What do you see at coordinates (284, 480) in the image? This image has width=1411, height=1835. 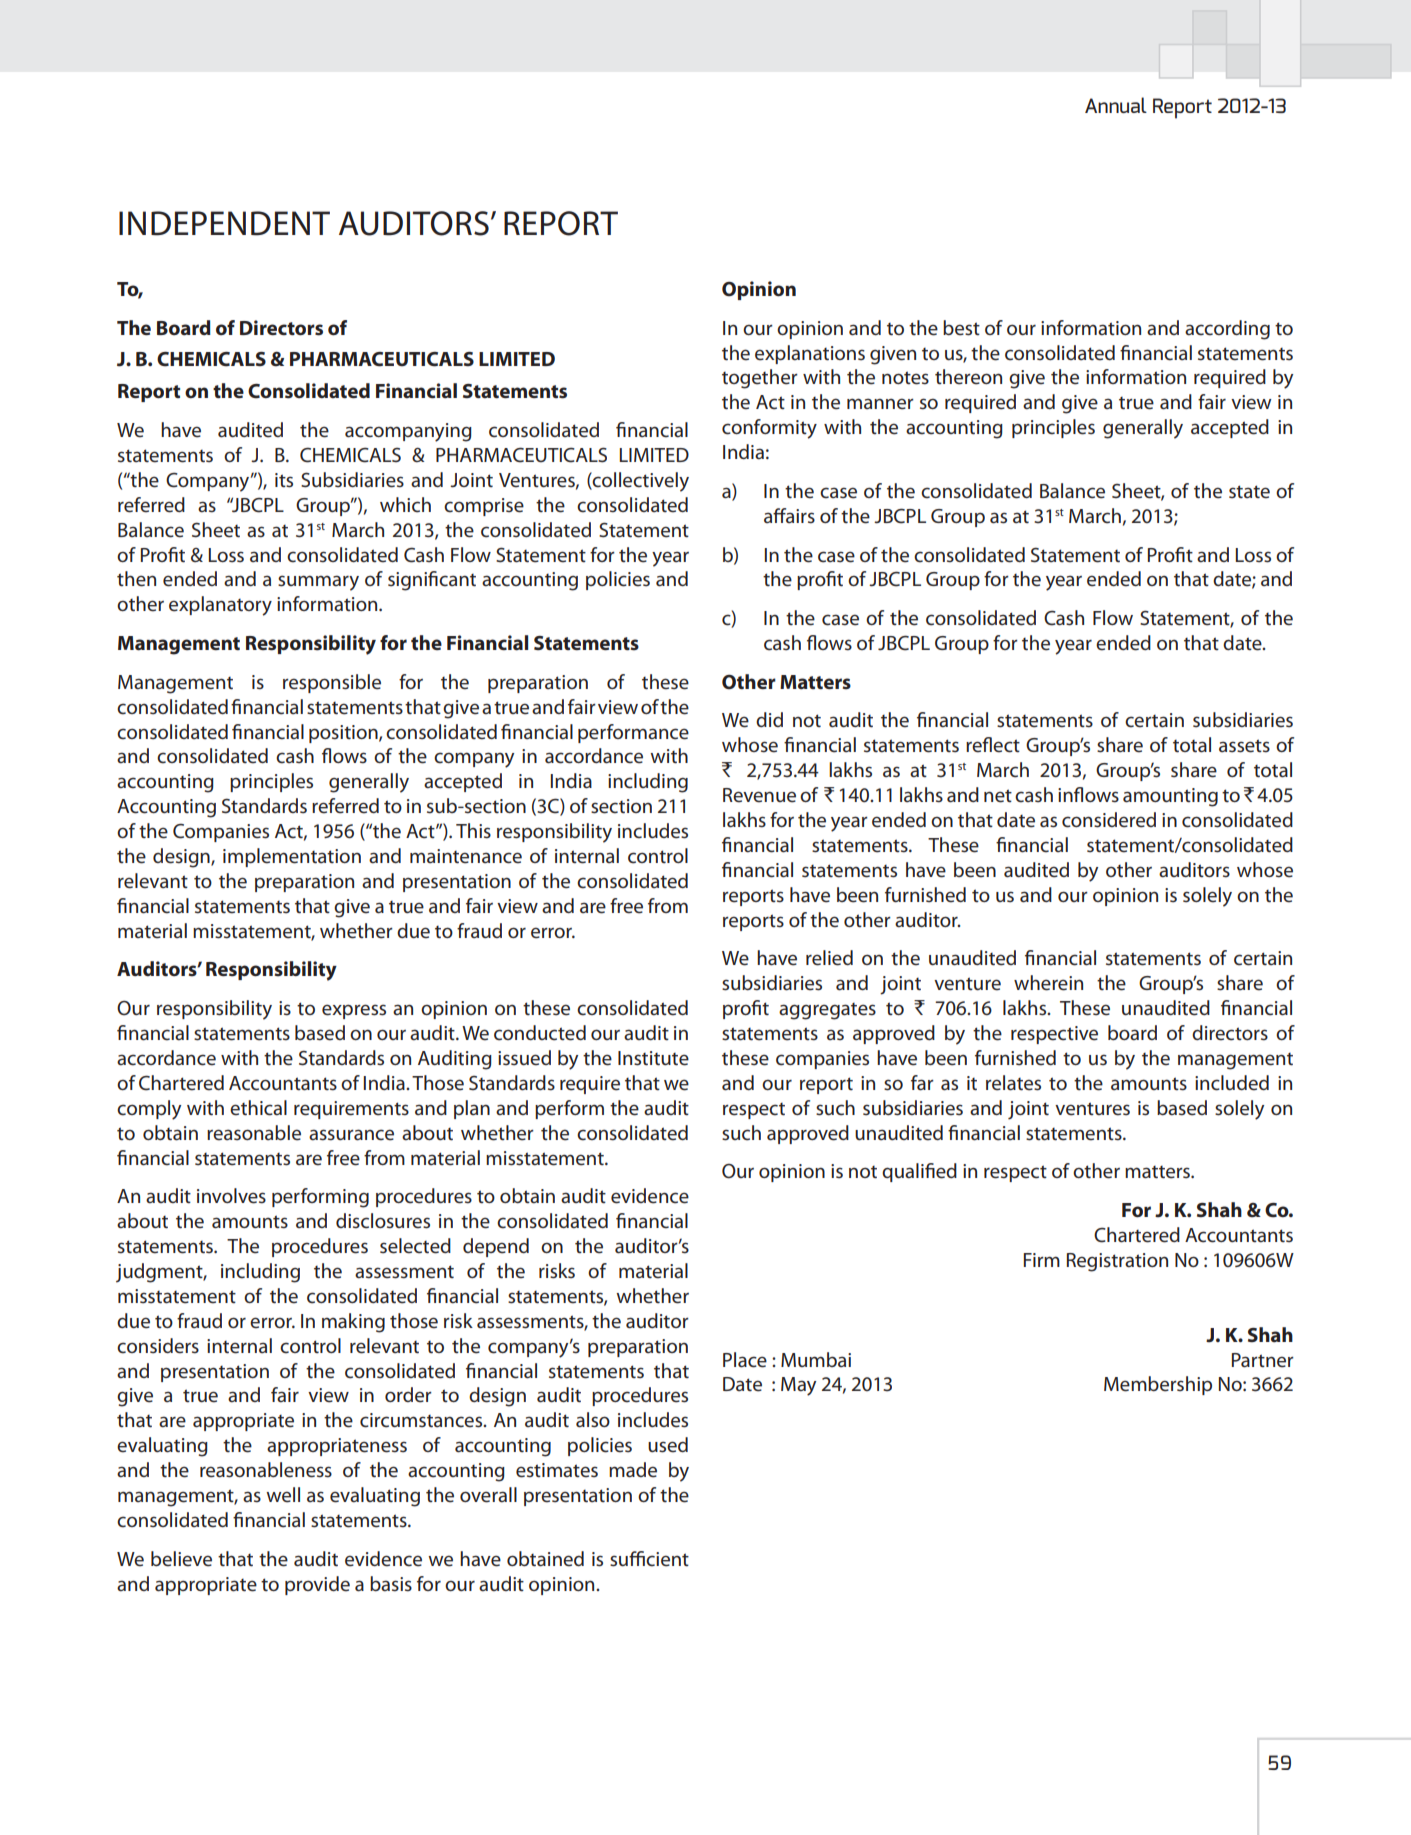 I see `its` at bounding box center [284, 480].
